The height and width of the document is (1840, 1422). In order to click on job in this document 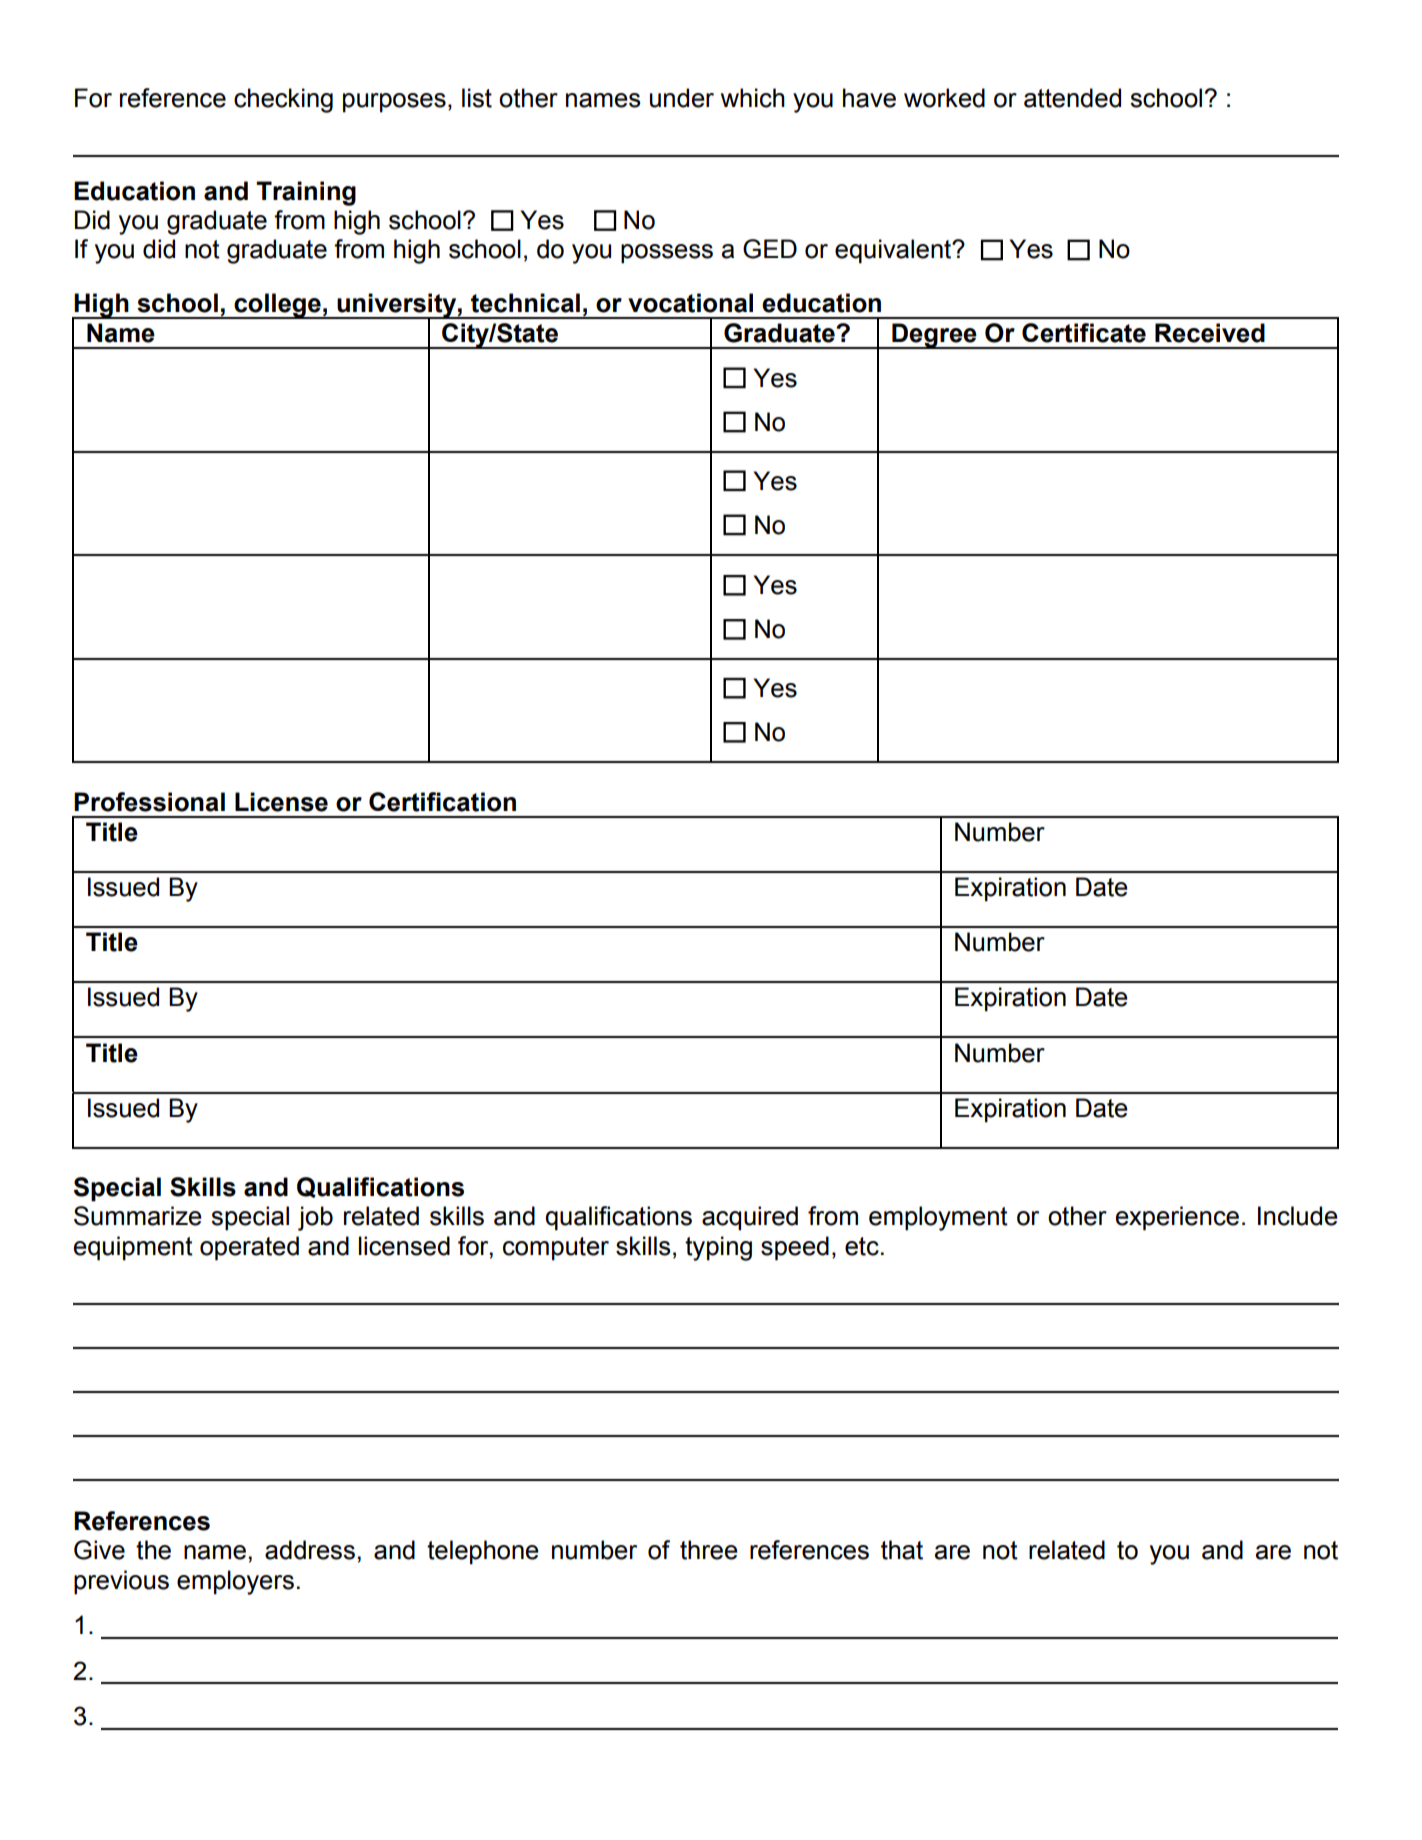, I will do `click(315, 1218)`.
